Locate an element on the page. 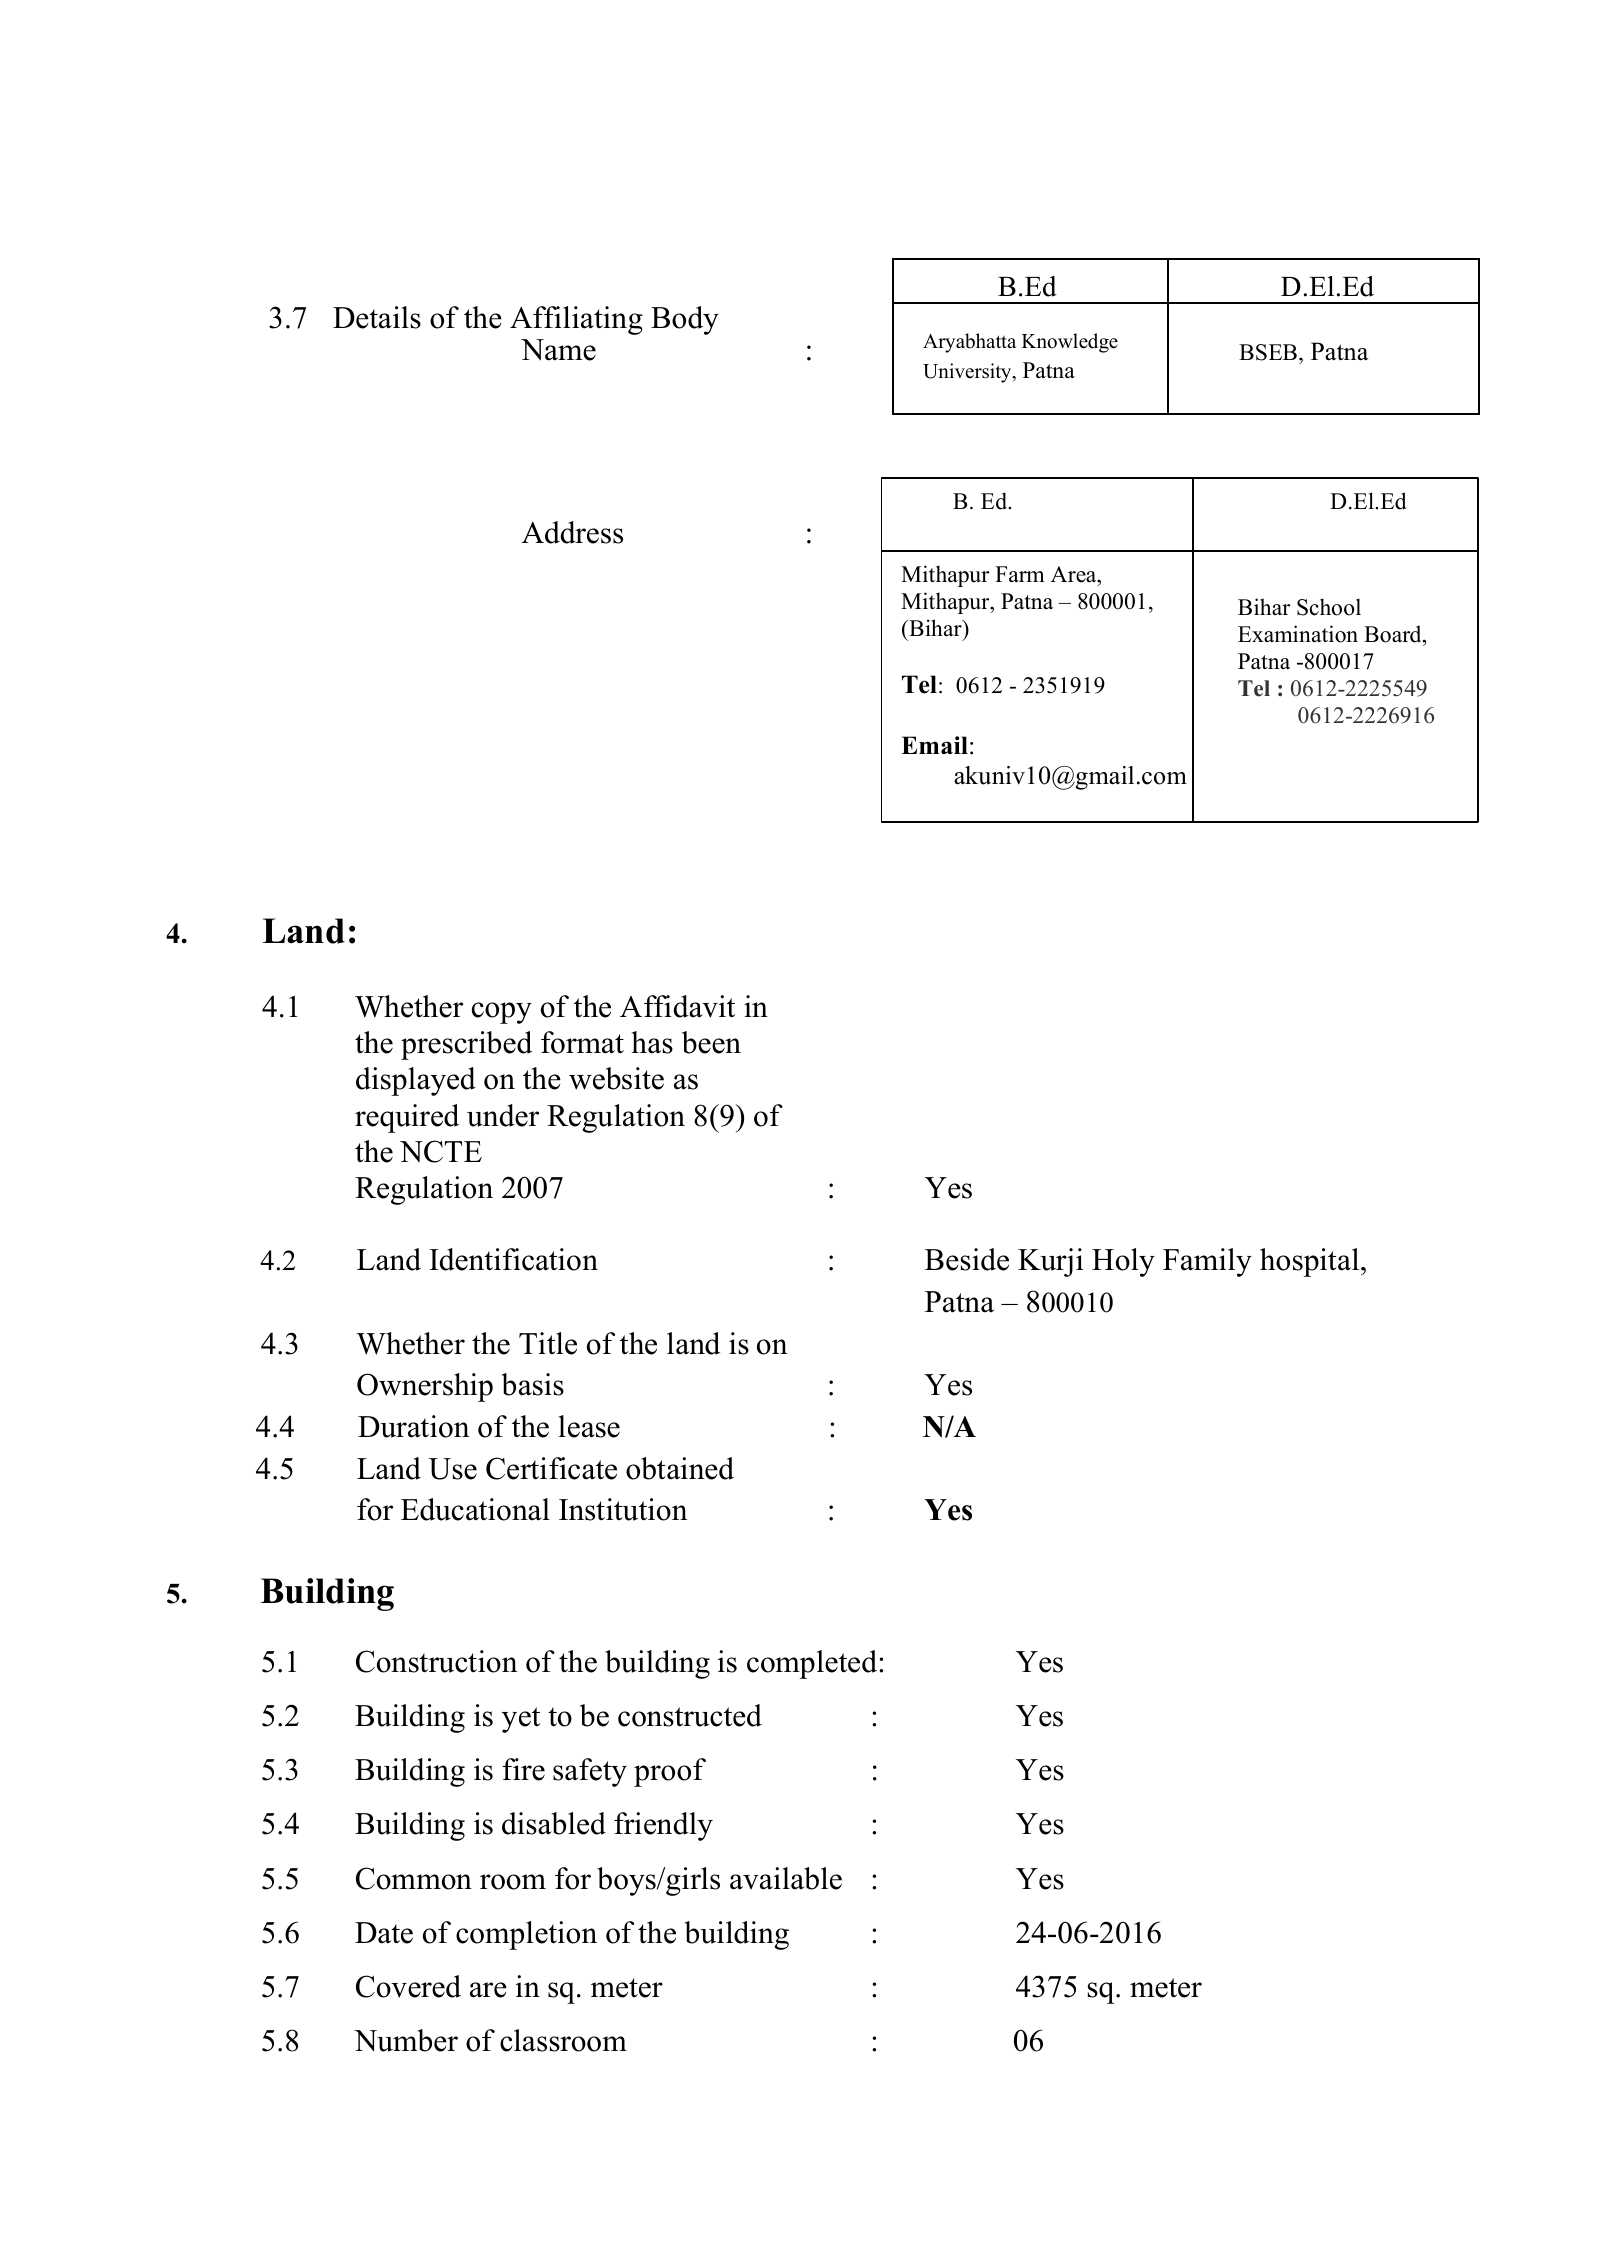  obtained is located at coordinates (680, 1468).
